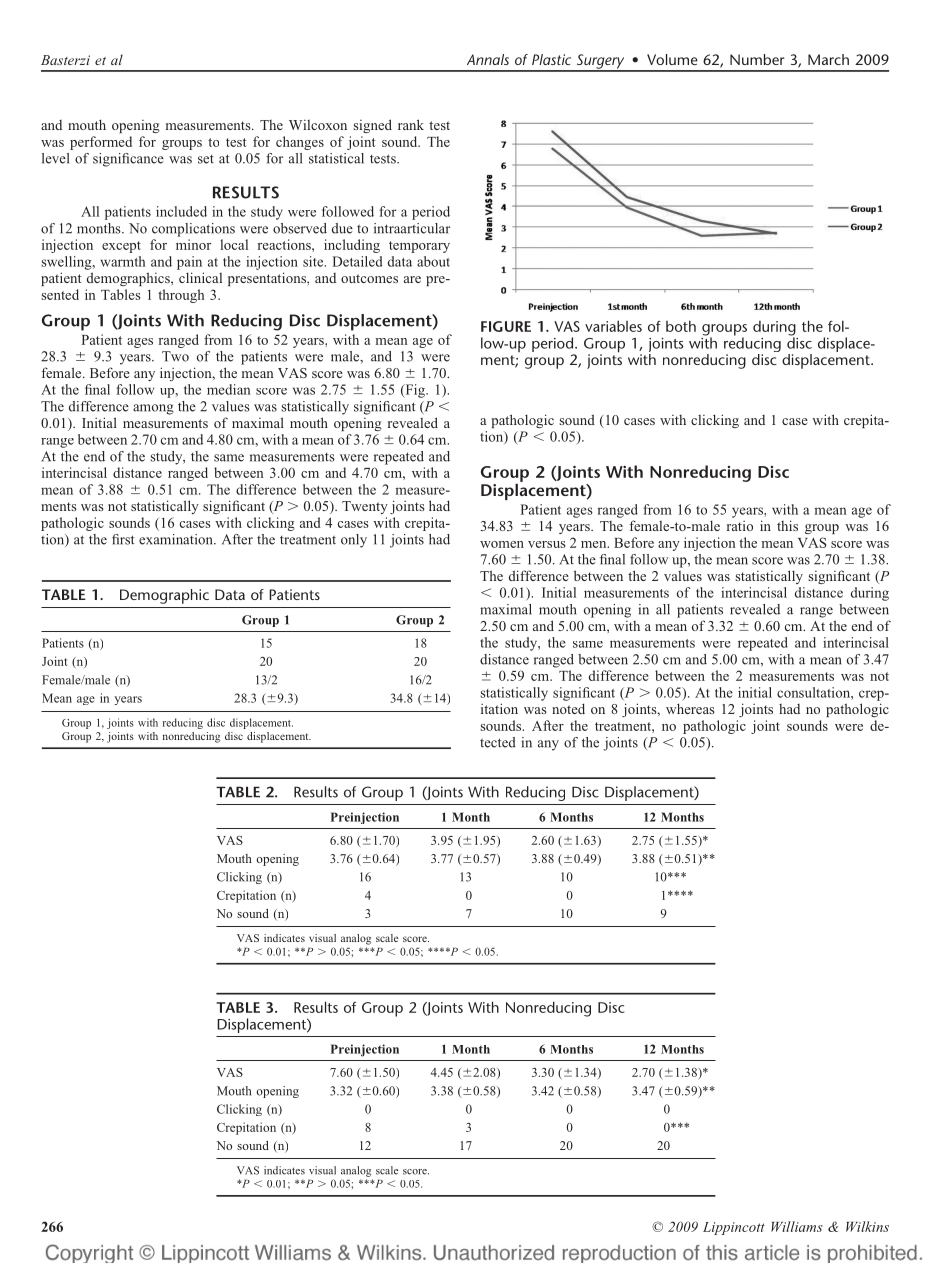 This image has width=928, height=1288. Describe the element at coordinates (690, 708) in the image. I see `whereas` at that location.
